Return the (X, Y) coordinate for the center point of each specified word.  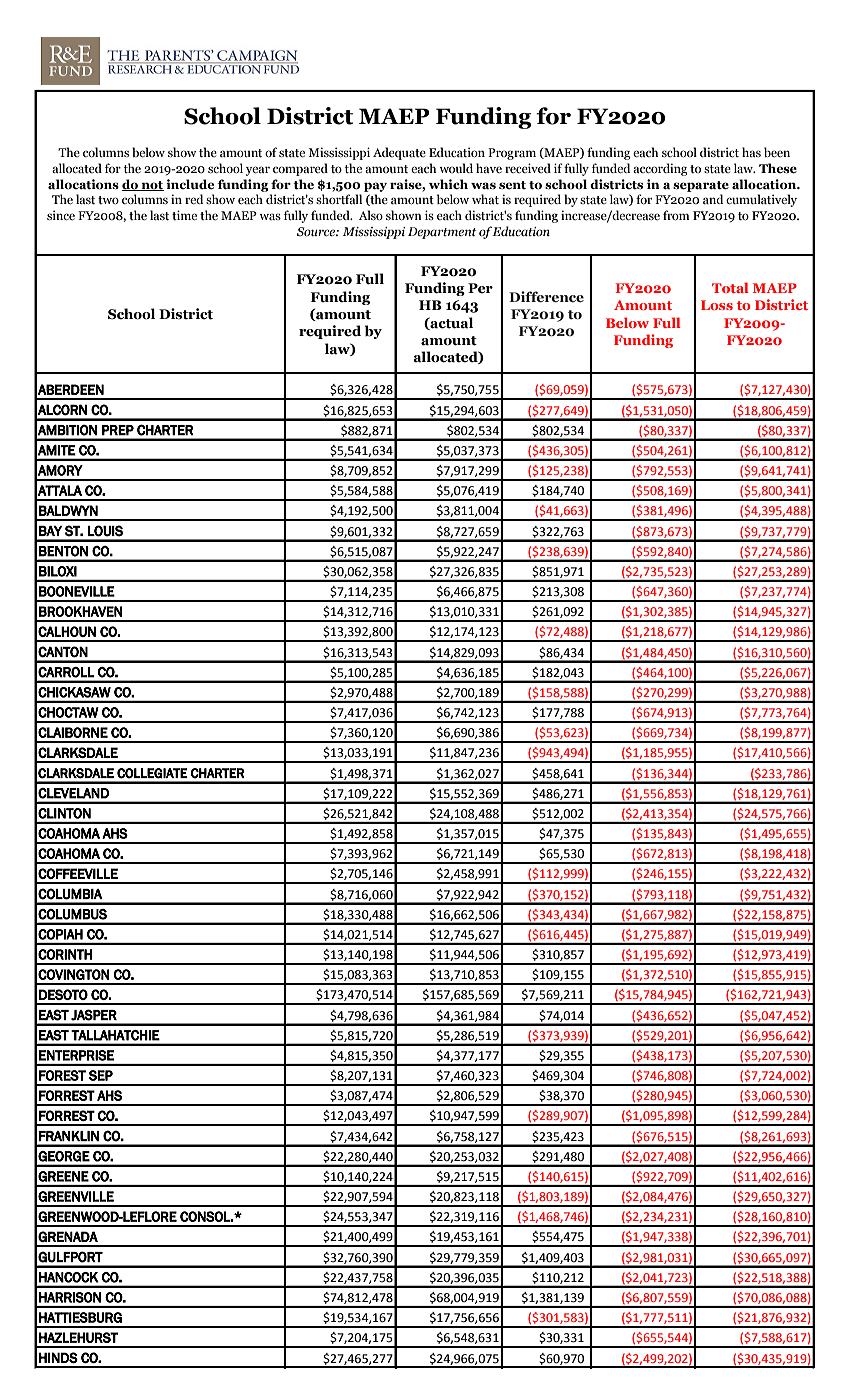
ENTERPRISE (76, 1055)
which (448, 184)
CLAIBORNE (73, 732)
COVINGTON (74, 974)
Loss (717, 305)
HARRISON (70, 1297)
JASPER (94, 1015)
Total (730, 287)
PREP (118, 430)
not (151, 186)
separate (701, 186)
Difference (546, 296)
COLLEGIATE (152, 773)
